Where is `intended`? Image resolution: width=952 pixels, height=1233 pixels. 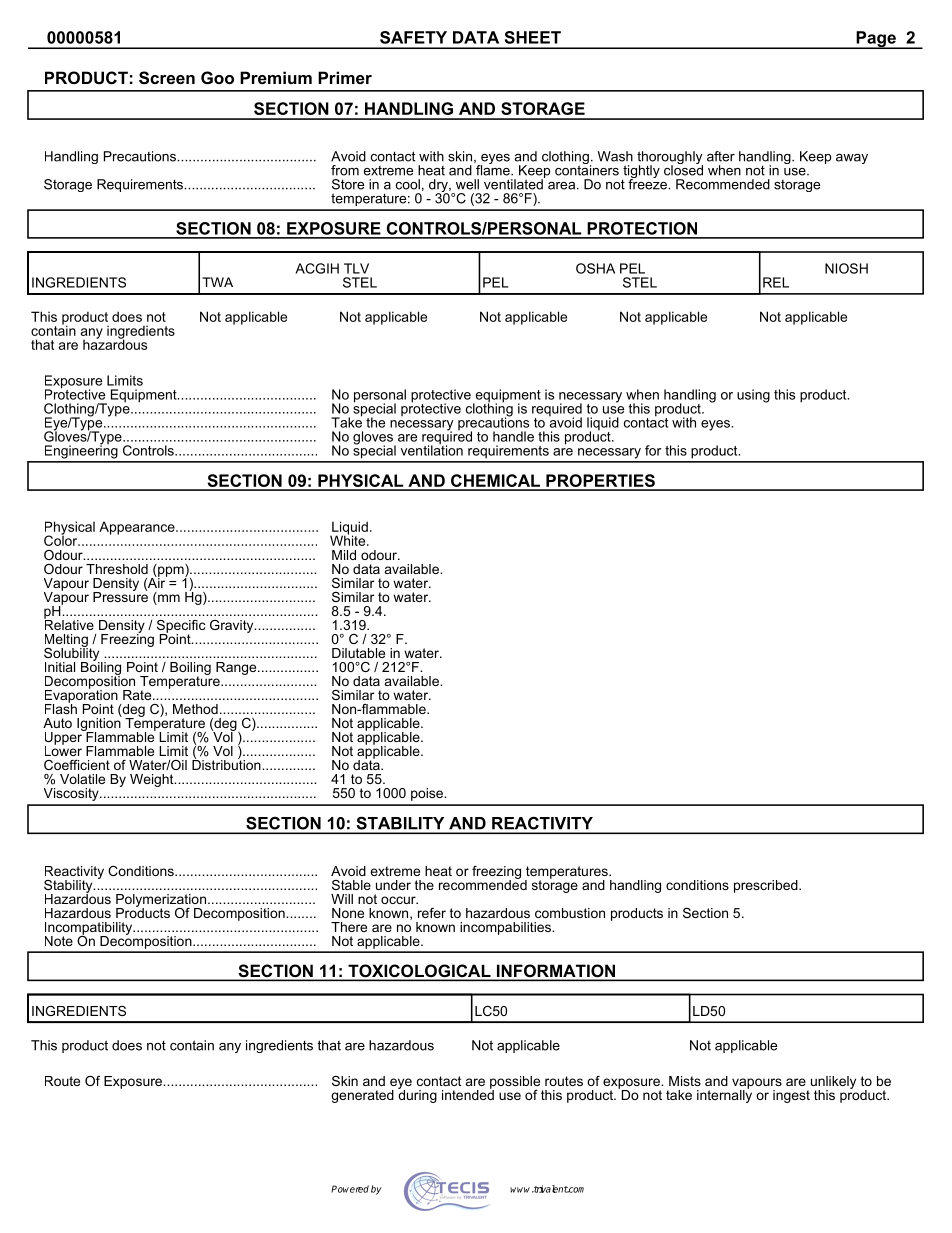
intended is located at coordinates (468, 1093).
